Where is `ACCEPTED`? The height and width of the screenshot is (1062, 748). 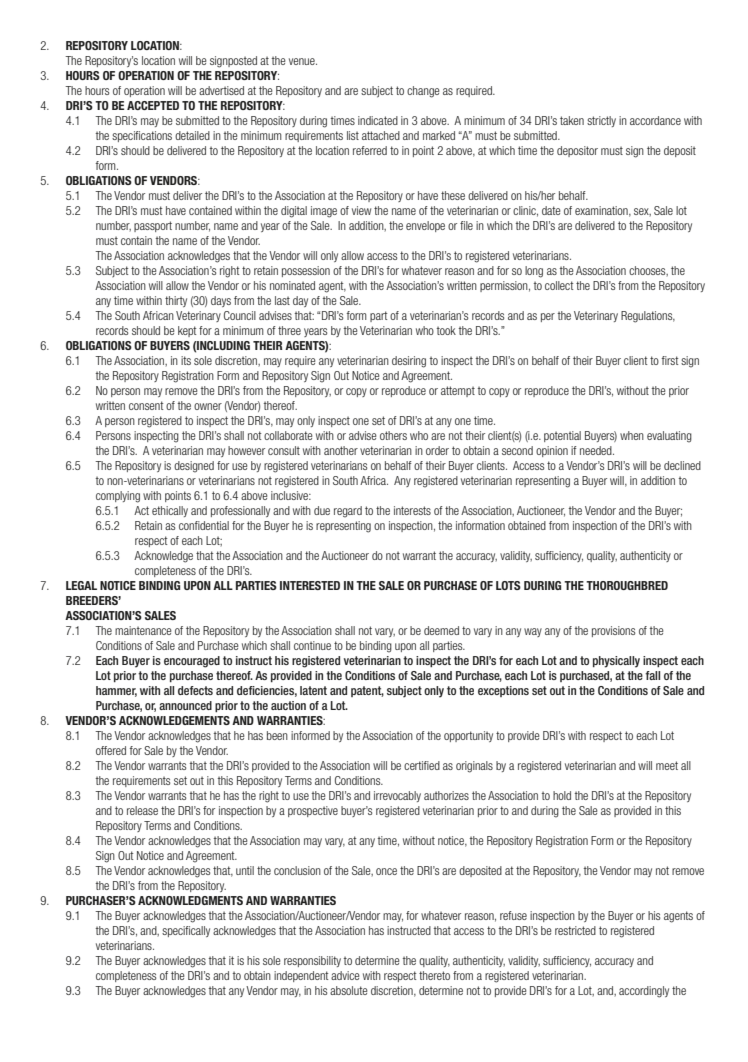 ACCEPTED is located at coordinates (153, 105).
